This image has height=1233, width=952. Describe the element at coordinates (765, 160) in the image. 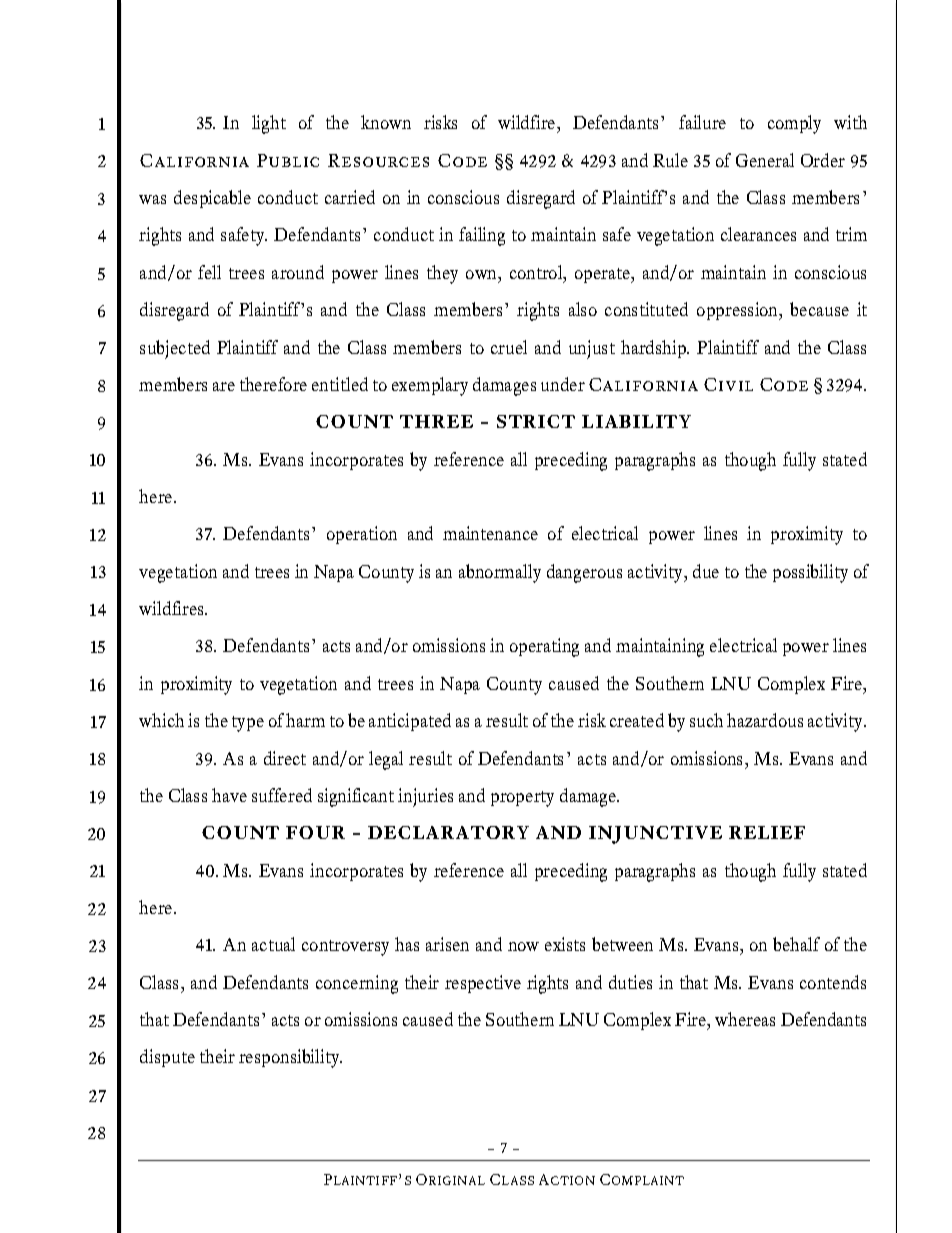

I see `General` at that location.
